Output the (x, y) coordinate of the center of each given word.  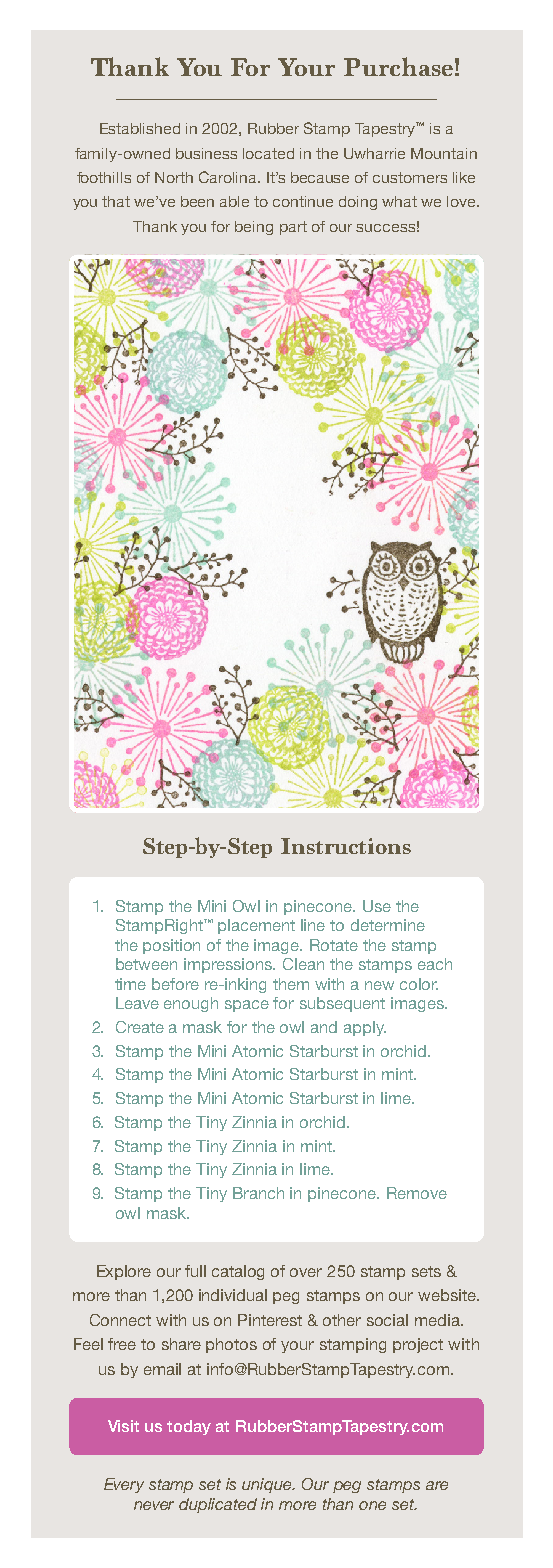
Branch (258, 1193)
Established (140, 128)
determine (388, 925)
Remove (417, 1193)
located (268, 153)
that (116, 201)
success (385, 228)
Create (140, 1027)
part (293, 228)
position (171, 946)
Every (124, 1485)
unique (268, 1485)
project (418, 1345)
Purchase (398, 66)
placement (256, 926)
